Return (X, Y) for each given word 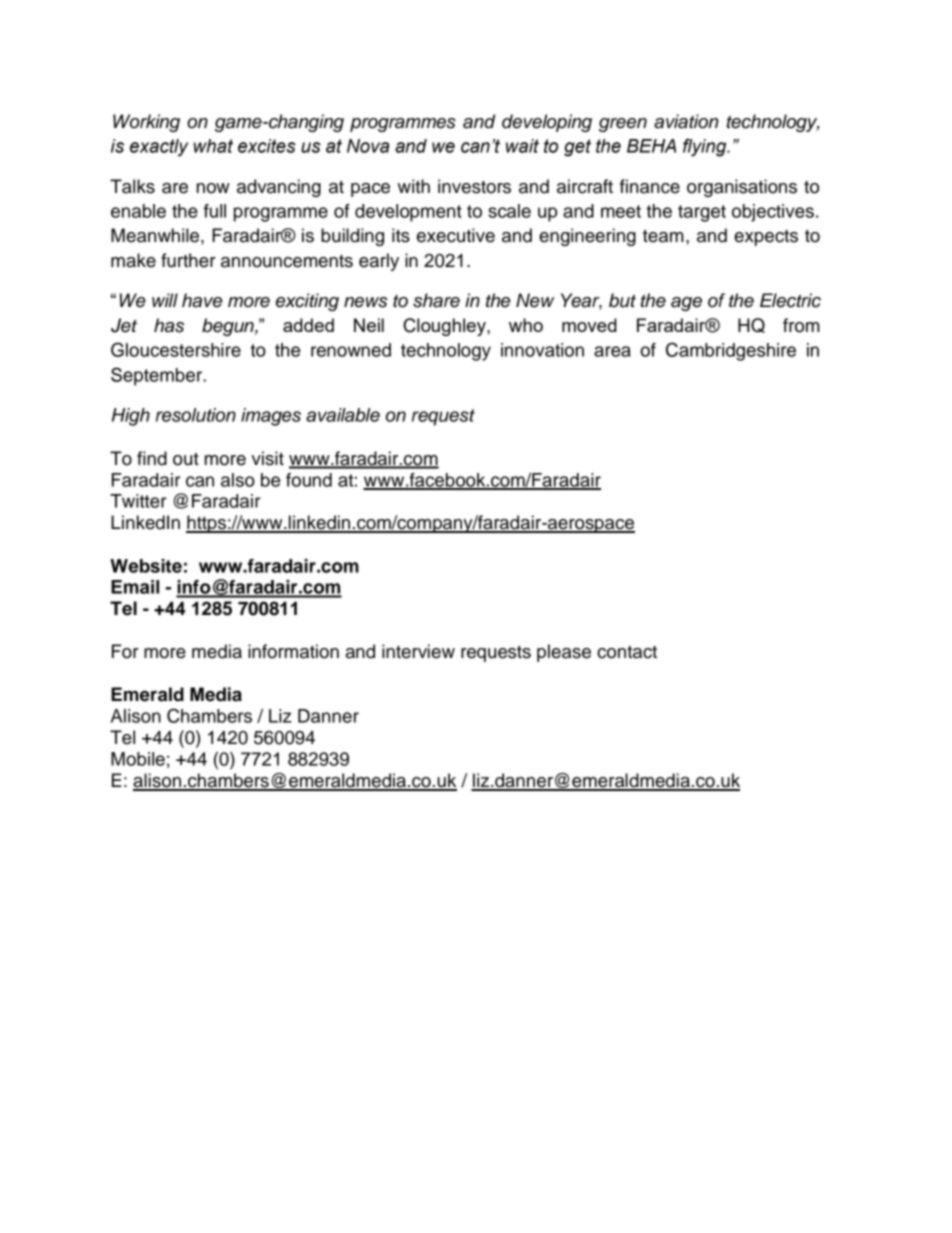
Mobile (138, 759)
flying (706, 147)
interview (418, 651)
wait (522, 146)
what (213, 146)
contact (627, 652)
